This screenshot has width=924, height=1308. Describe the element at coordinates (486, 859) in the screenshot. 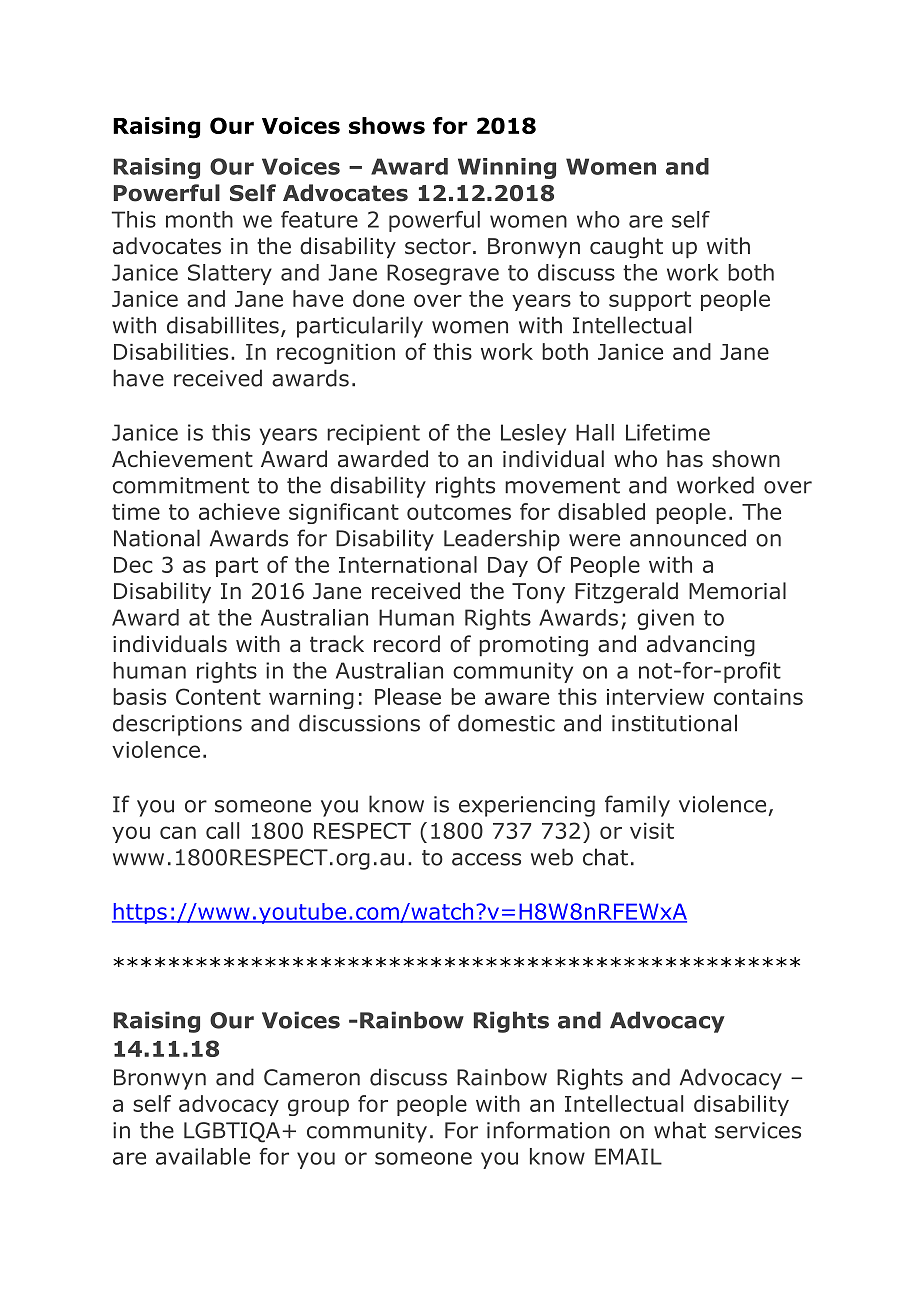

I see `access` at that location.
